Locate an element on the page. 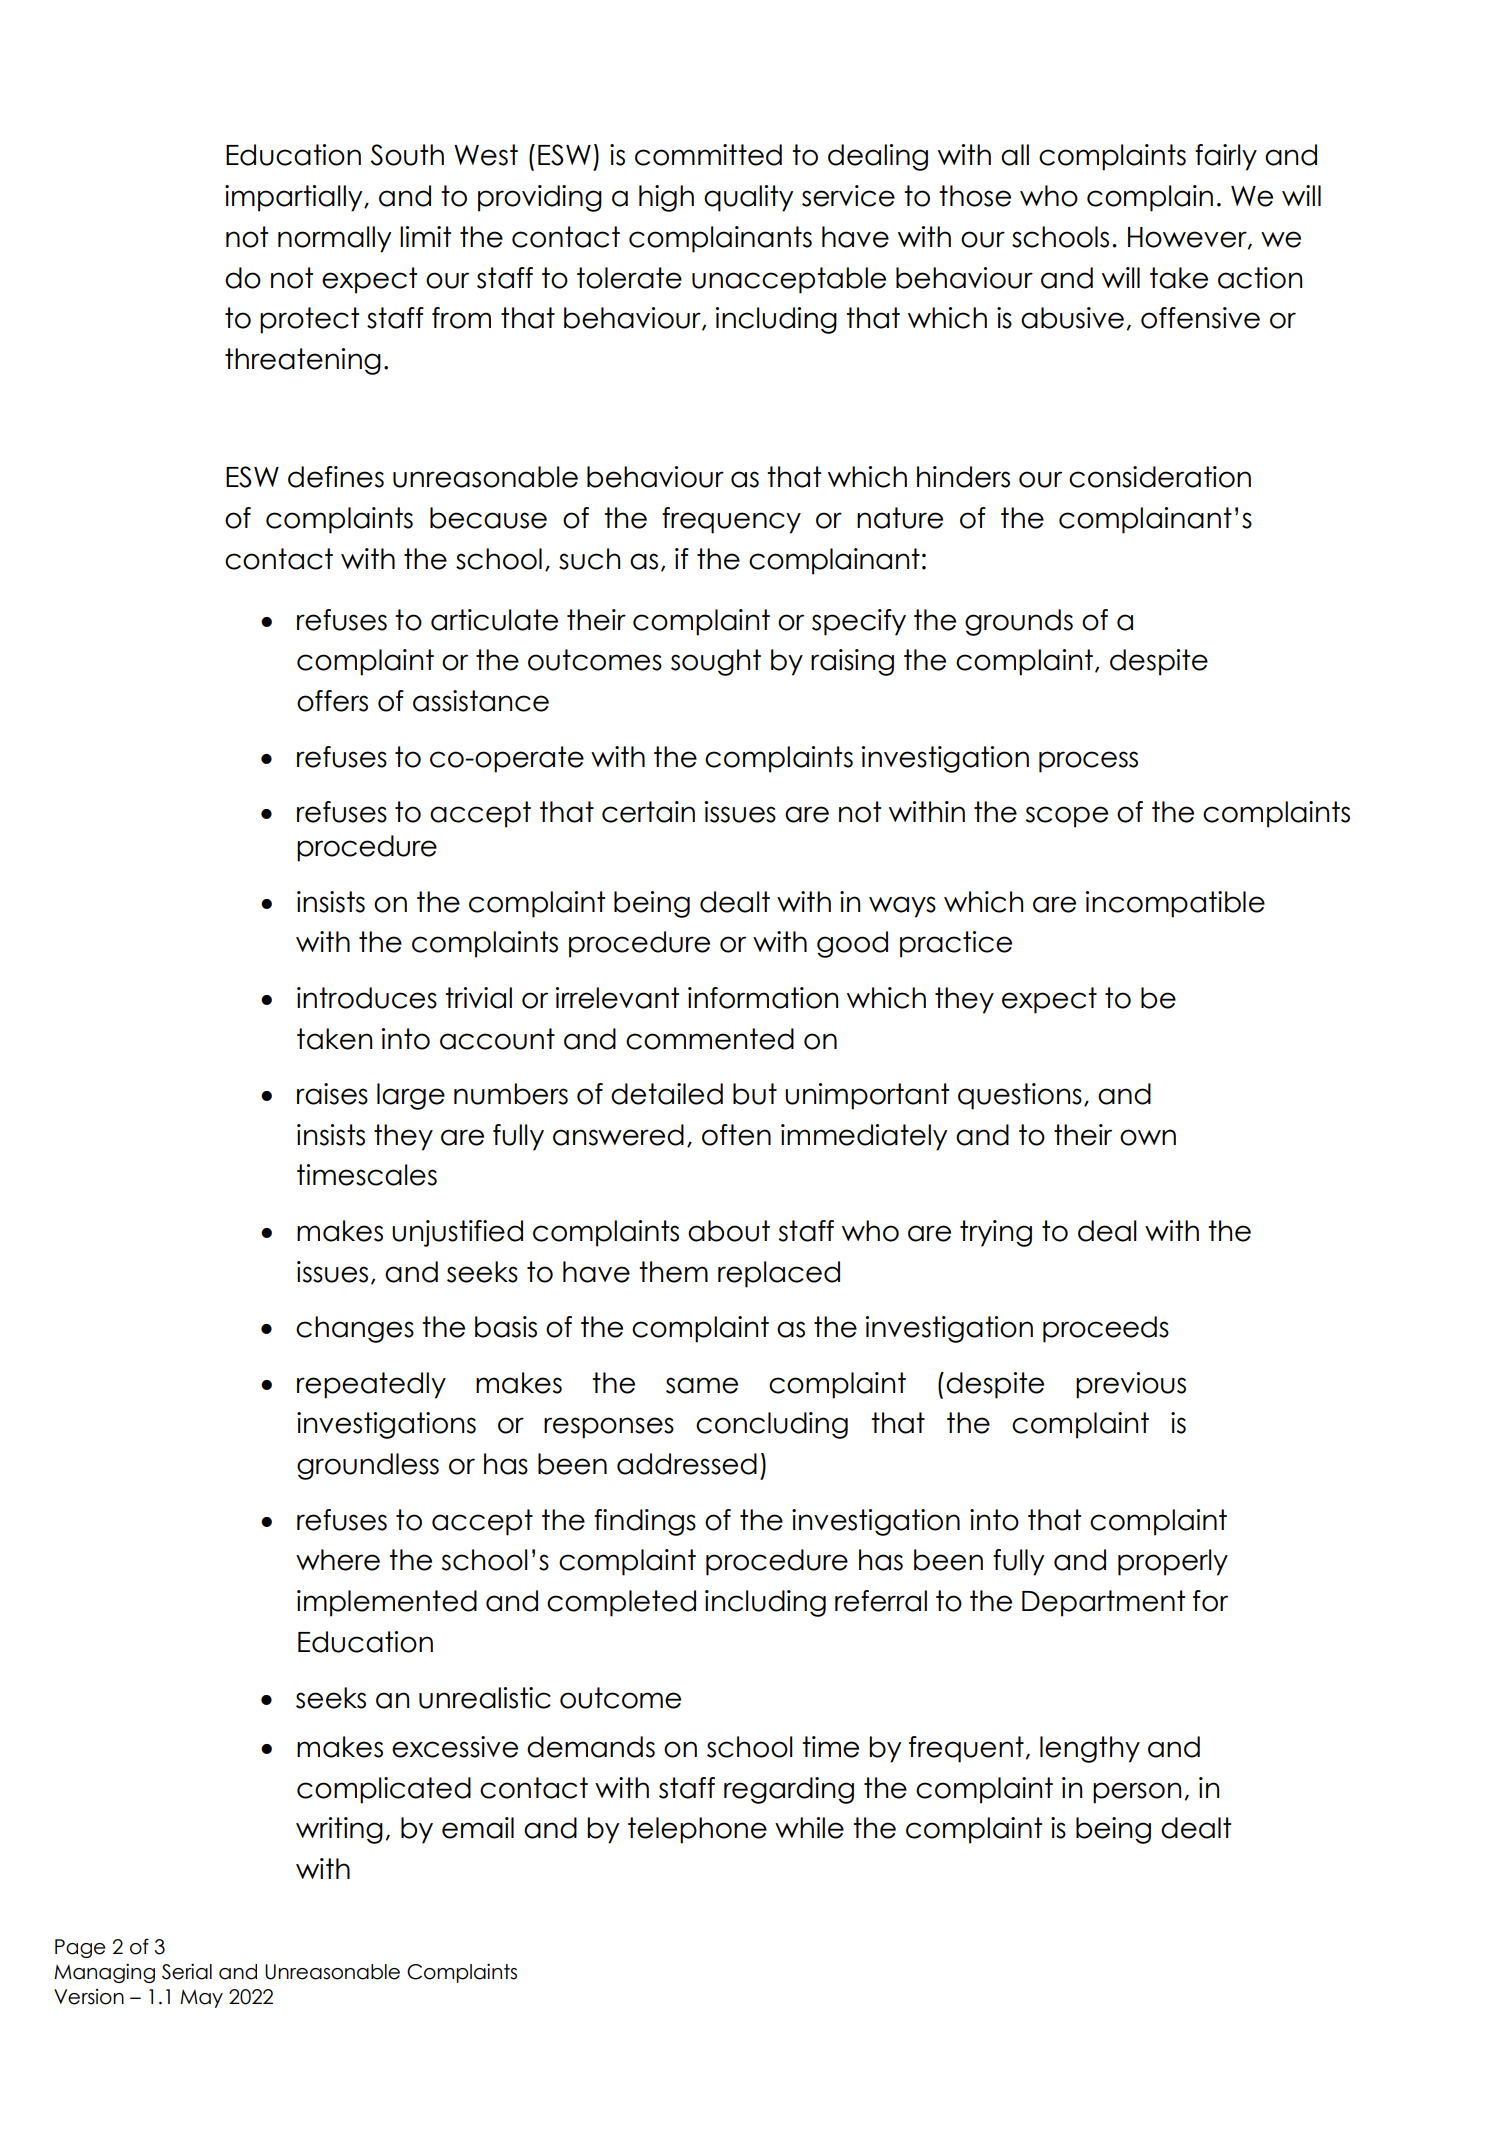  certain is located at coordinates (648, 812).
